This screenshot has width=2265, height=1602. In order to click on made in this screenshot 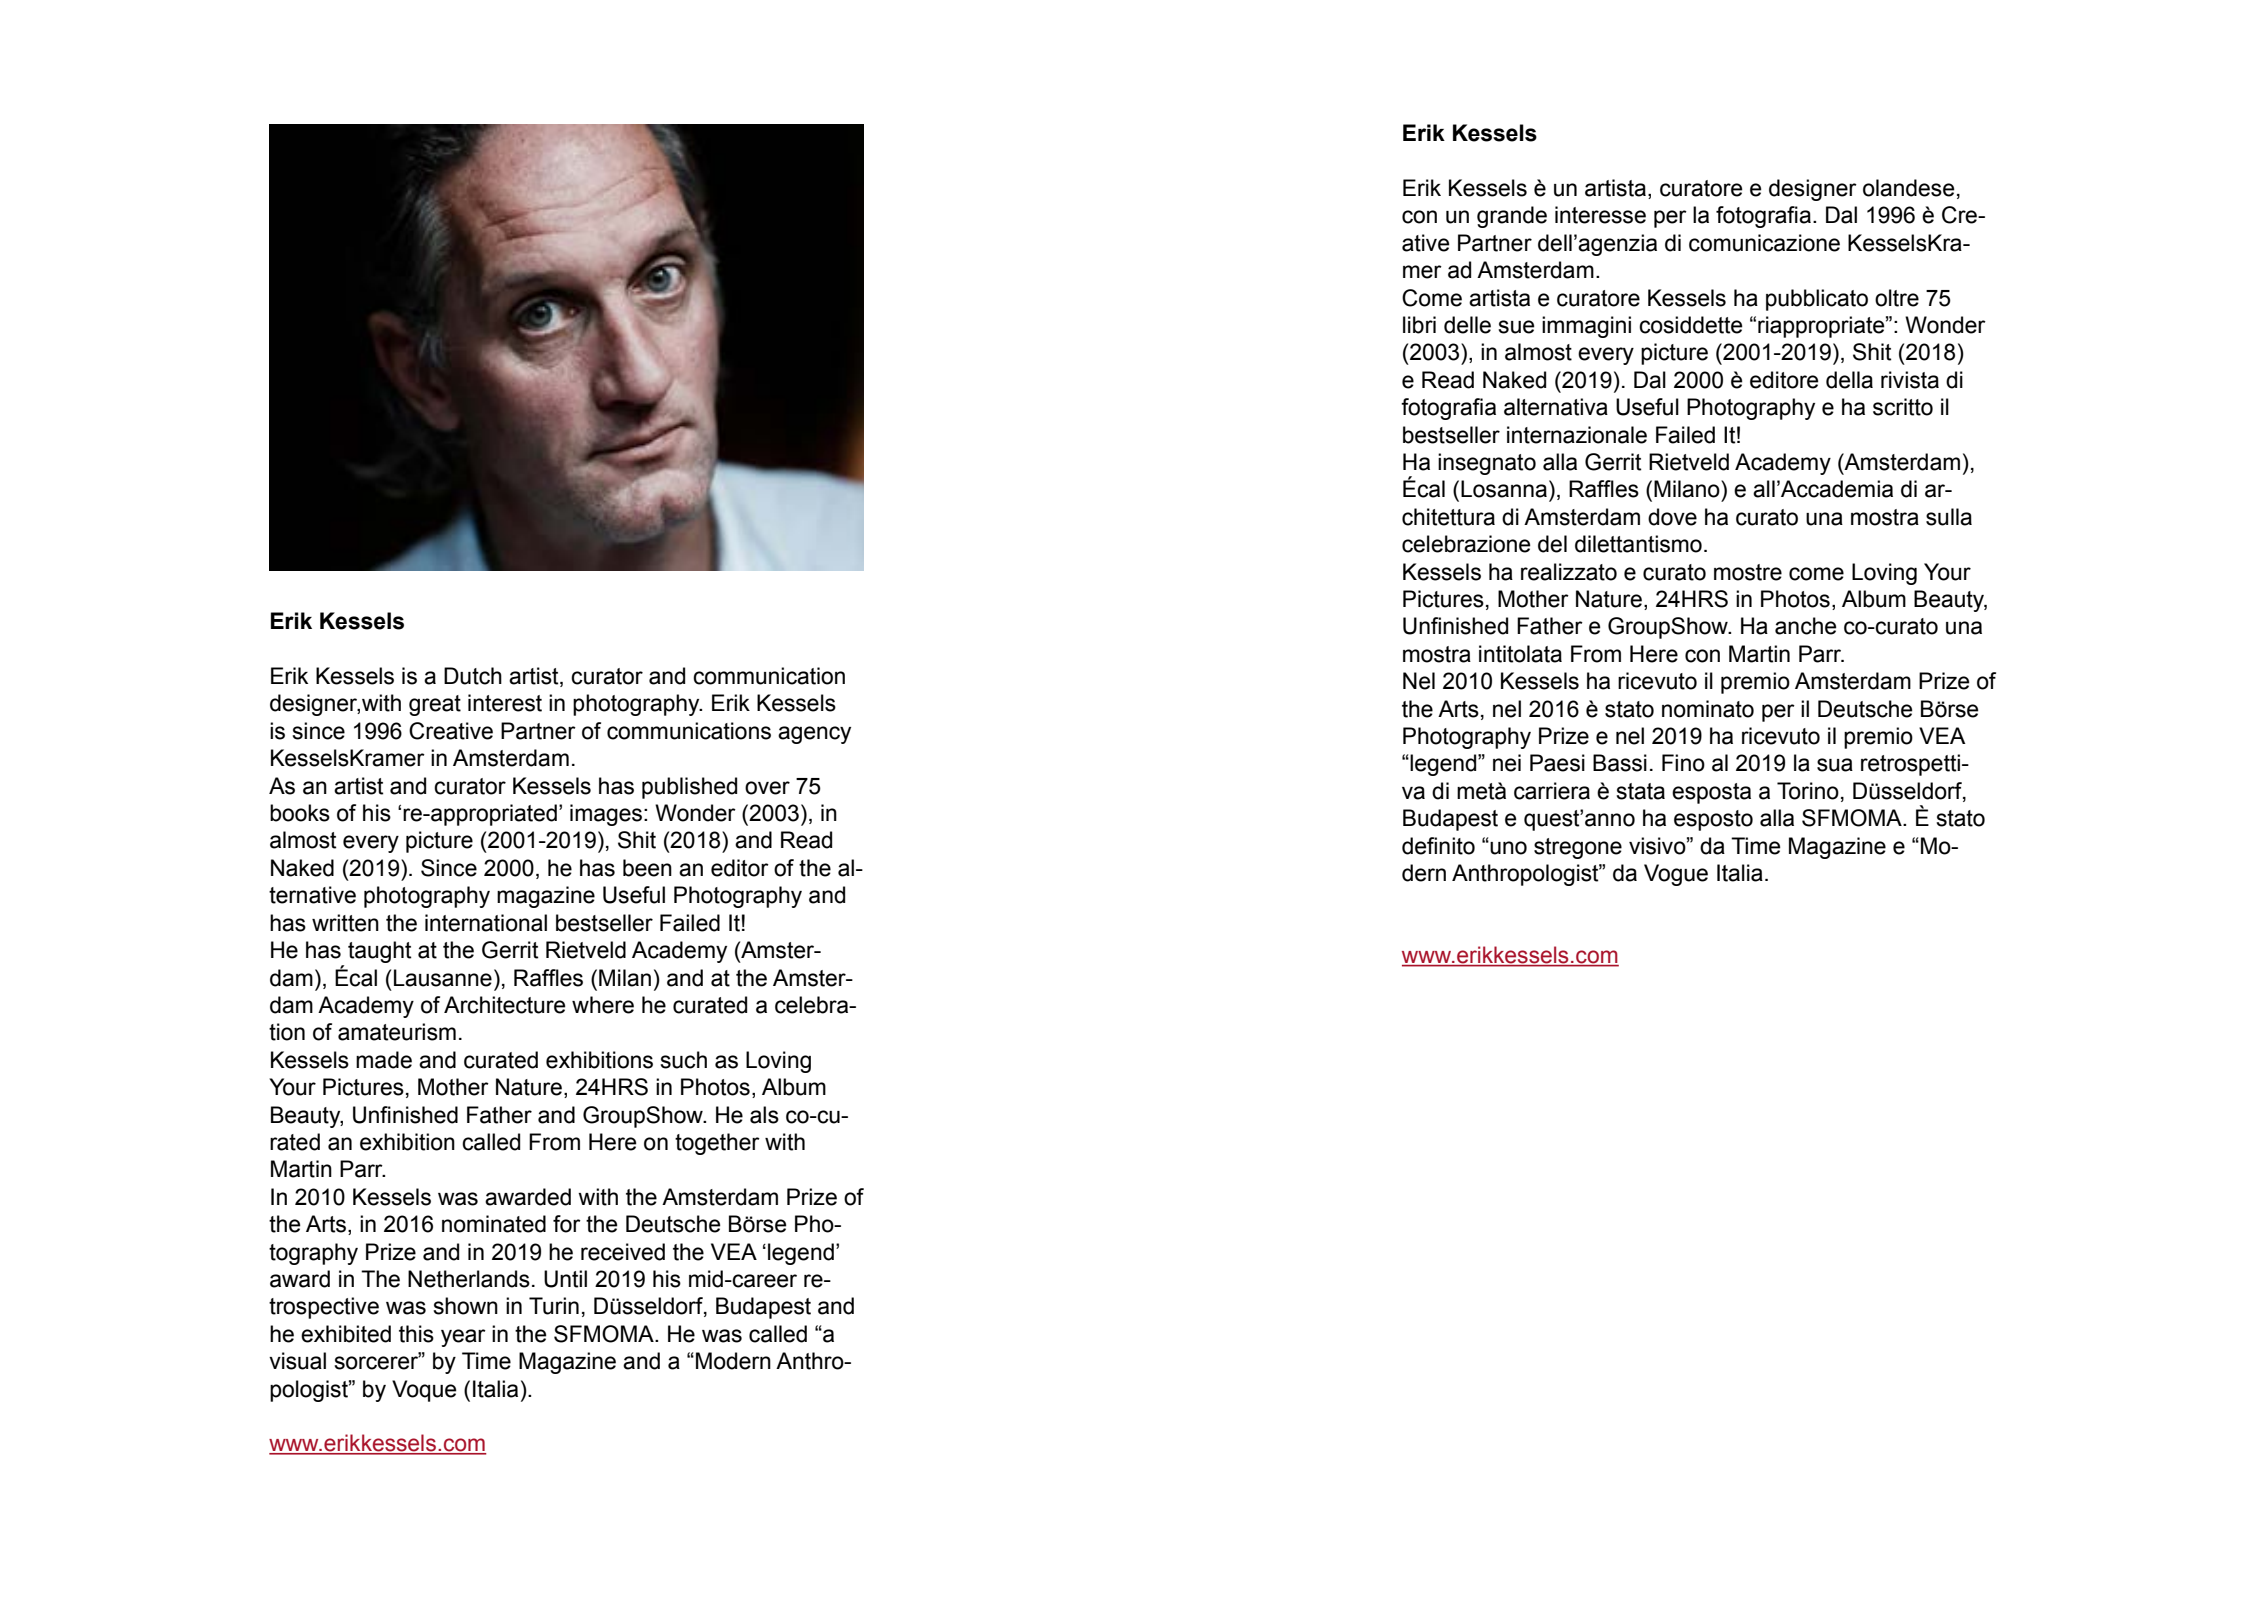, I will do `click(384, 1060)`.
